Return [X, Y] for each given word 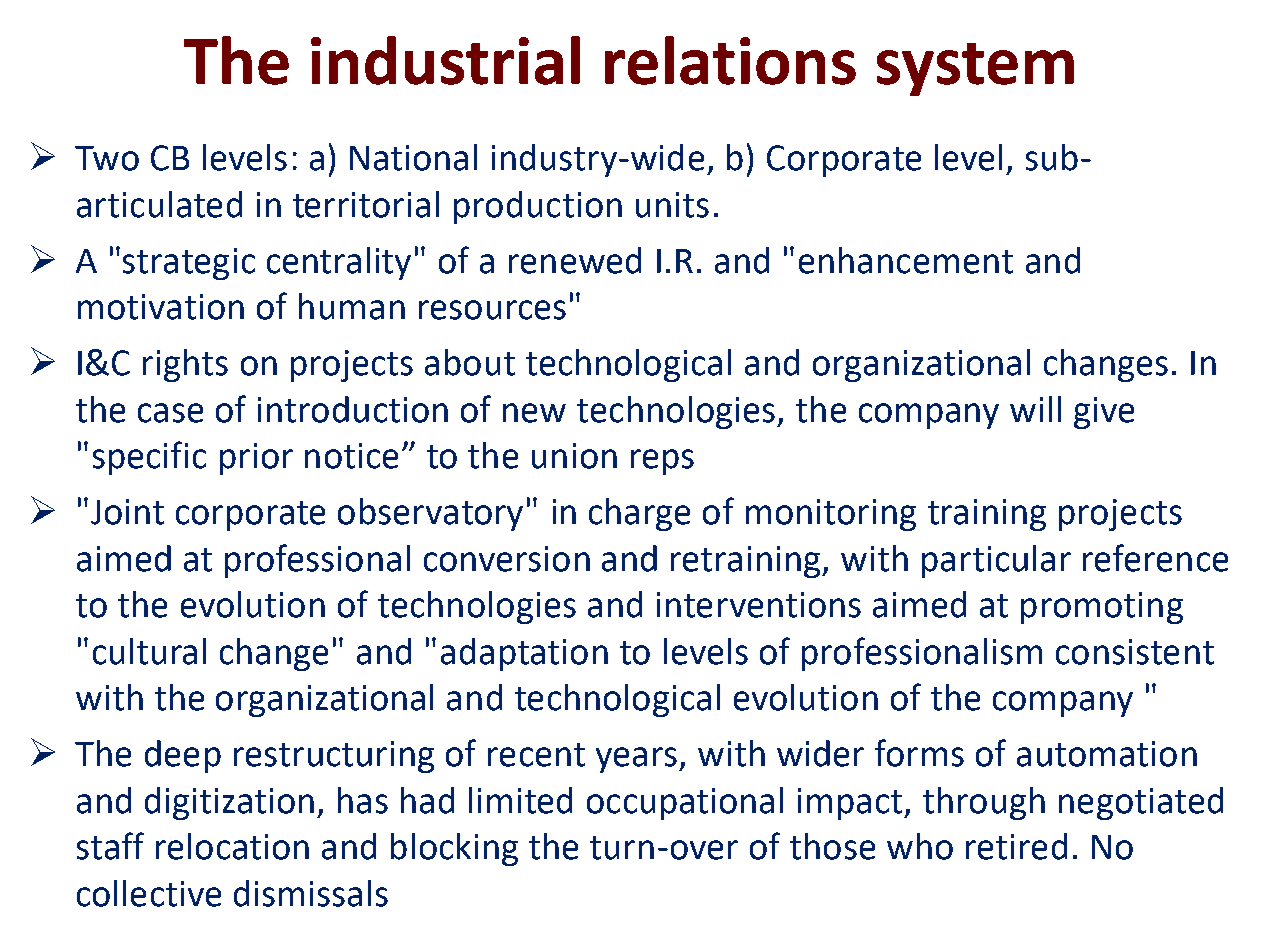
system [975, 69]
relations [730, 60]
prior [256, 459]
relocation [232, 846]
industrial [445, 60]
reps [662, 462]
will [1035, 409]
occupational [685, 803]
